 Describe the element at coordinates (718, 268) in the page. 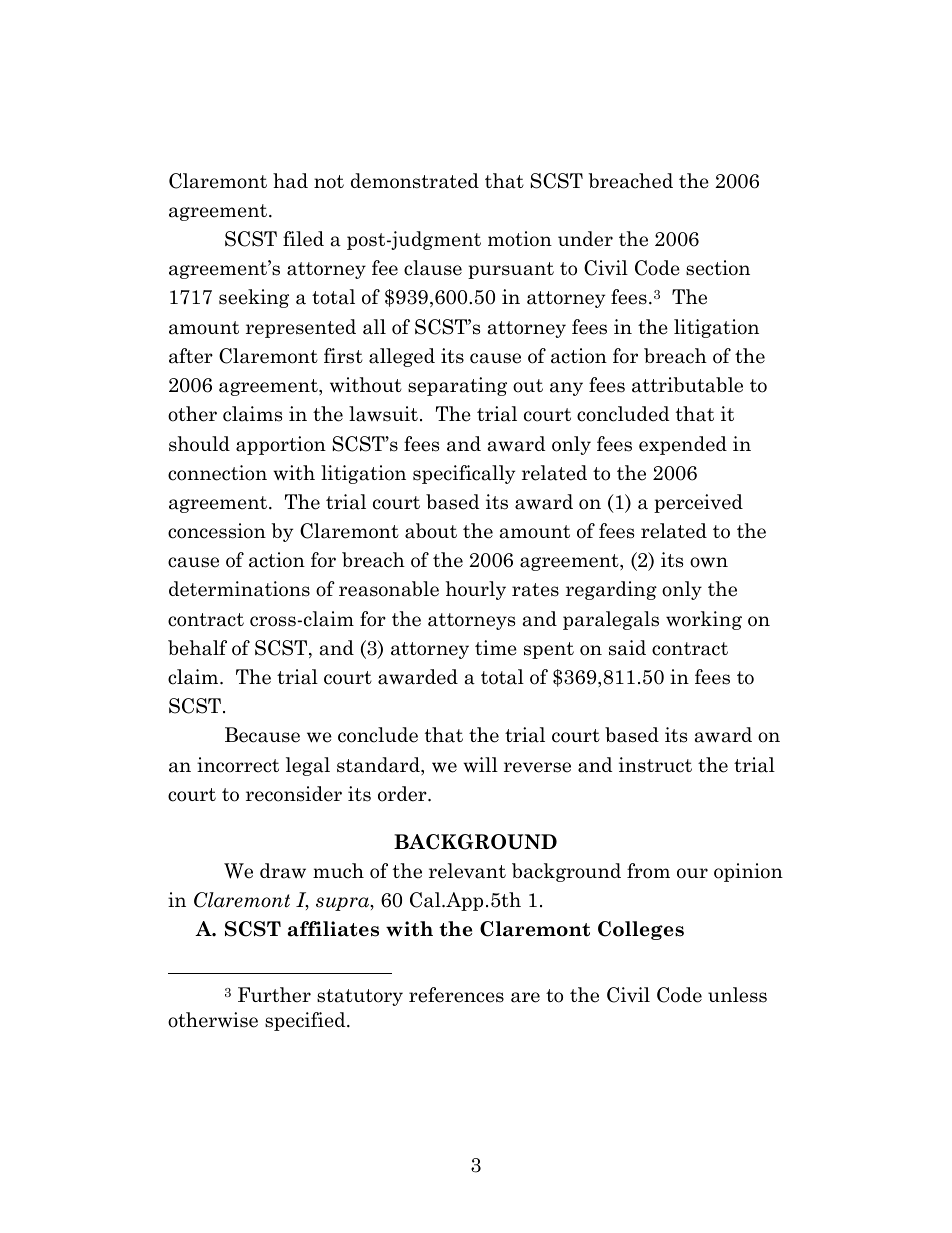

I see `section` at that location.
